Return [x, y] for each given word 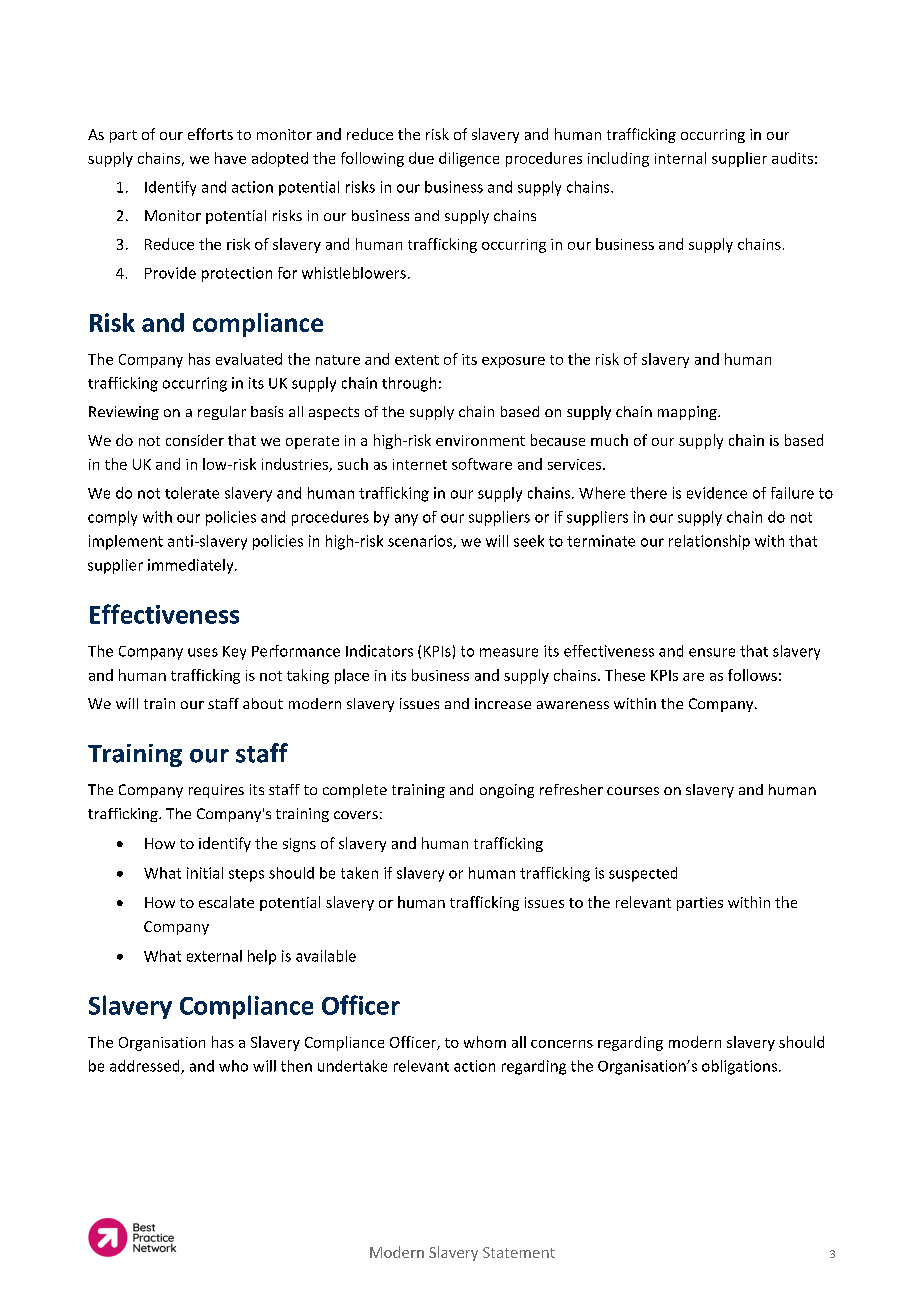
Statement [519, 1252]
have [230, 158]
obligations [739, 1067]
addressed [146, 1067]
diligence [469, 159]
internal [680, 158]
